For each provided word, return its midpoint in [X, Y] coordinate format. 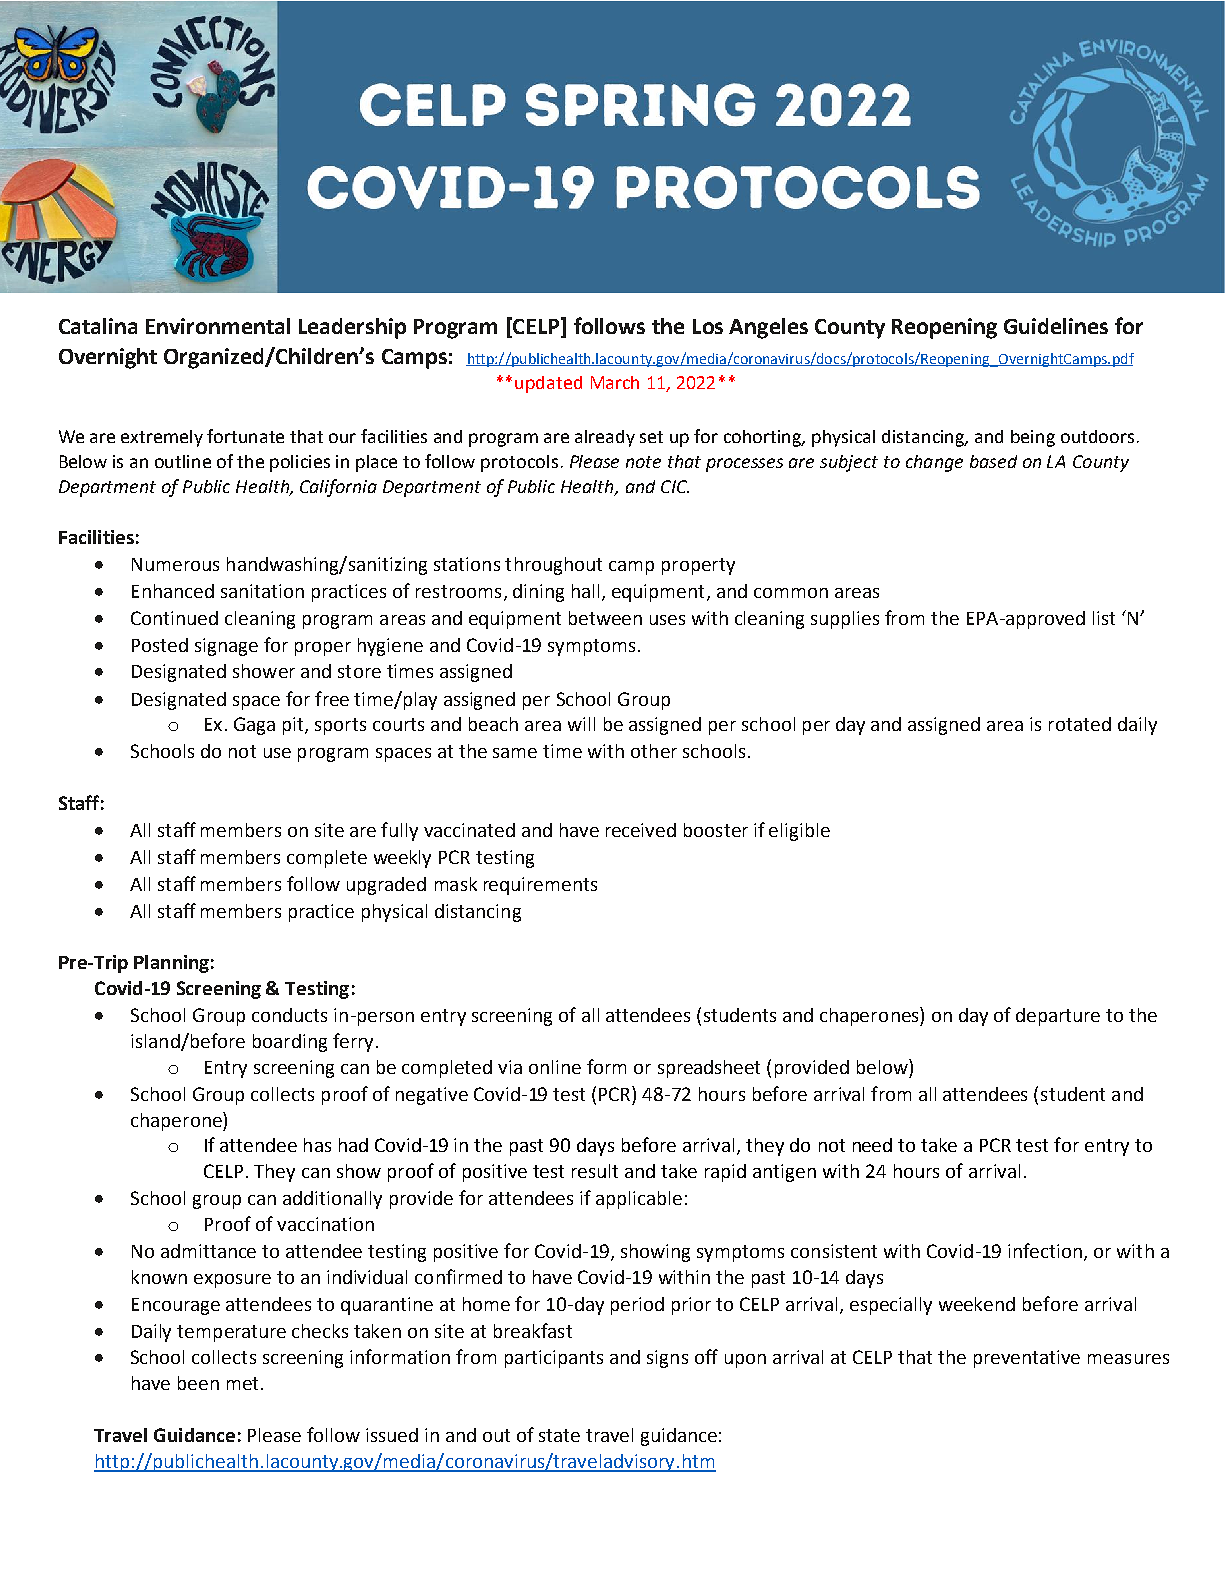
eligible [799, 832]
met [242, 1383]
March [615, 382]
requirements [540, 886]
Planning [171, 964]
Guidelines [1056, 326]
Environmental [218, 326]
